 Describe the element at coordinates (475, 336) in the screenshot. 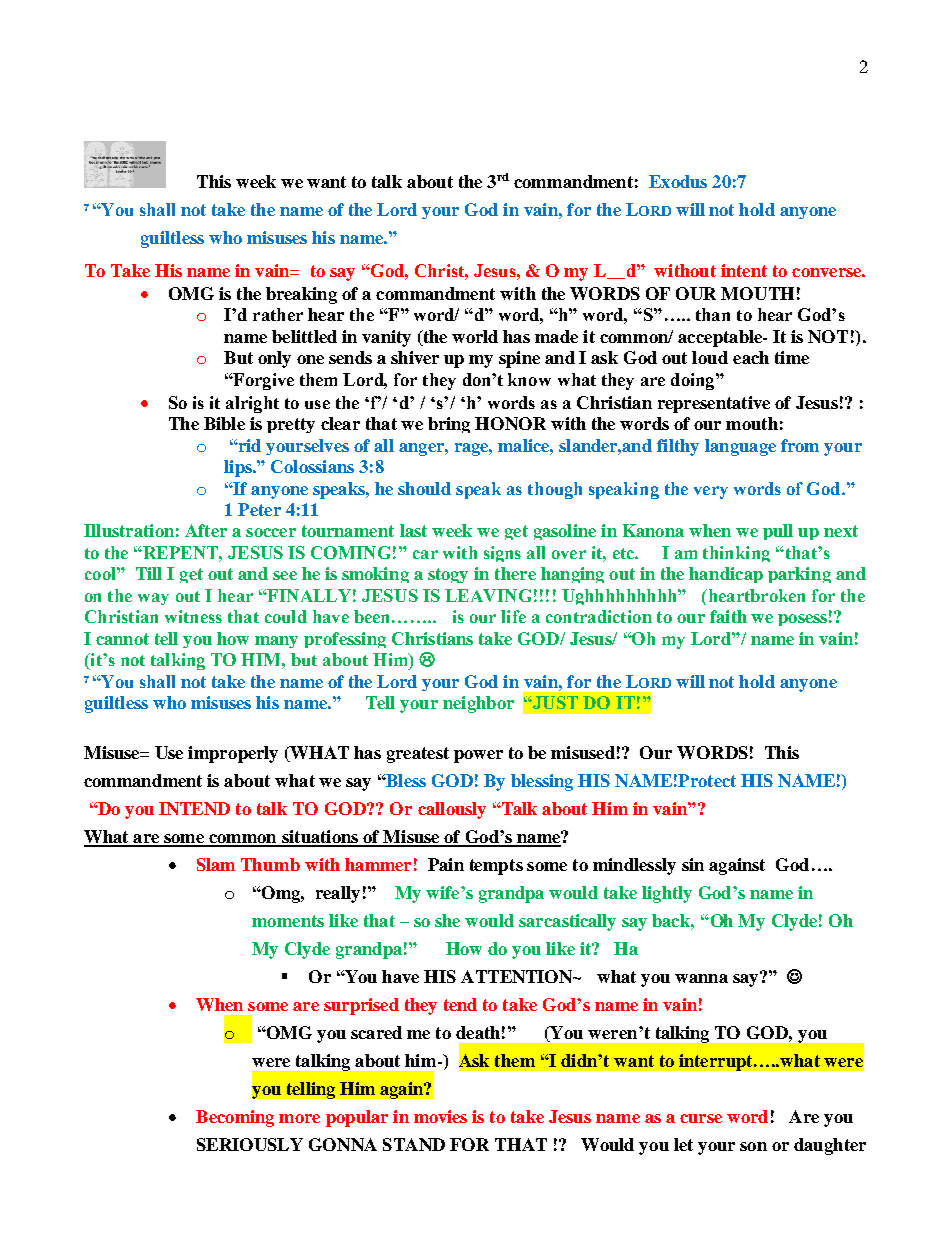

I see `world` at that location.
